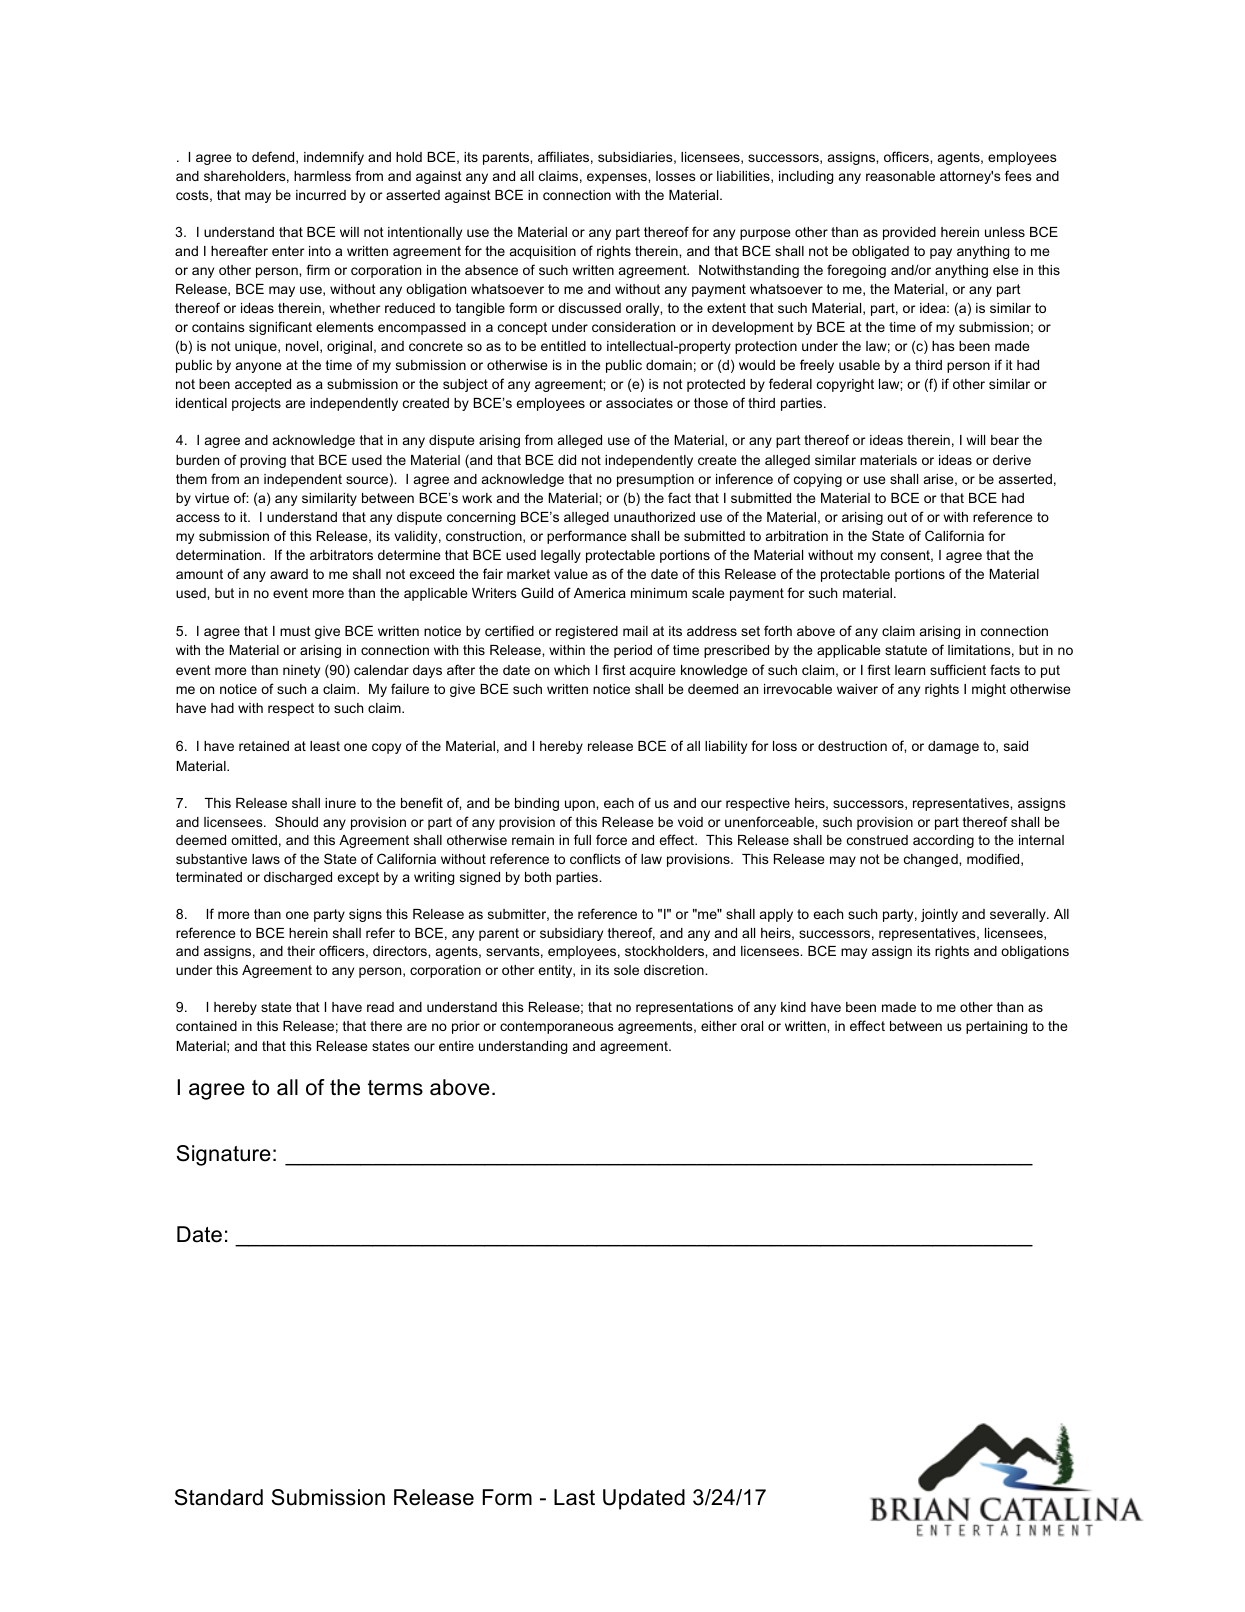 This screenshot has height=1612, width=1245. I want to click on reasonable, so click(900, 176).
